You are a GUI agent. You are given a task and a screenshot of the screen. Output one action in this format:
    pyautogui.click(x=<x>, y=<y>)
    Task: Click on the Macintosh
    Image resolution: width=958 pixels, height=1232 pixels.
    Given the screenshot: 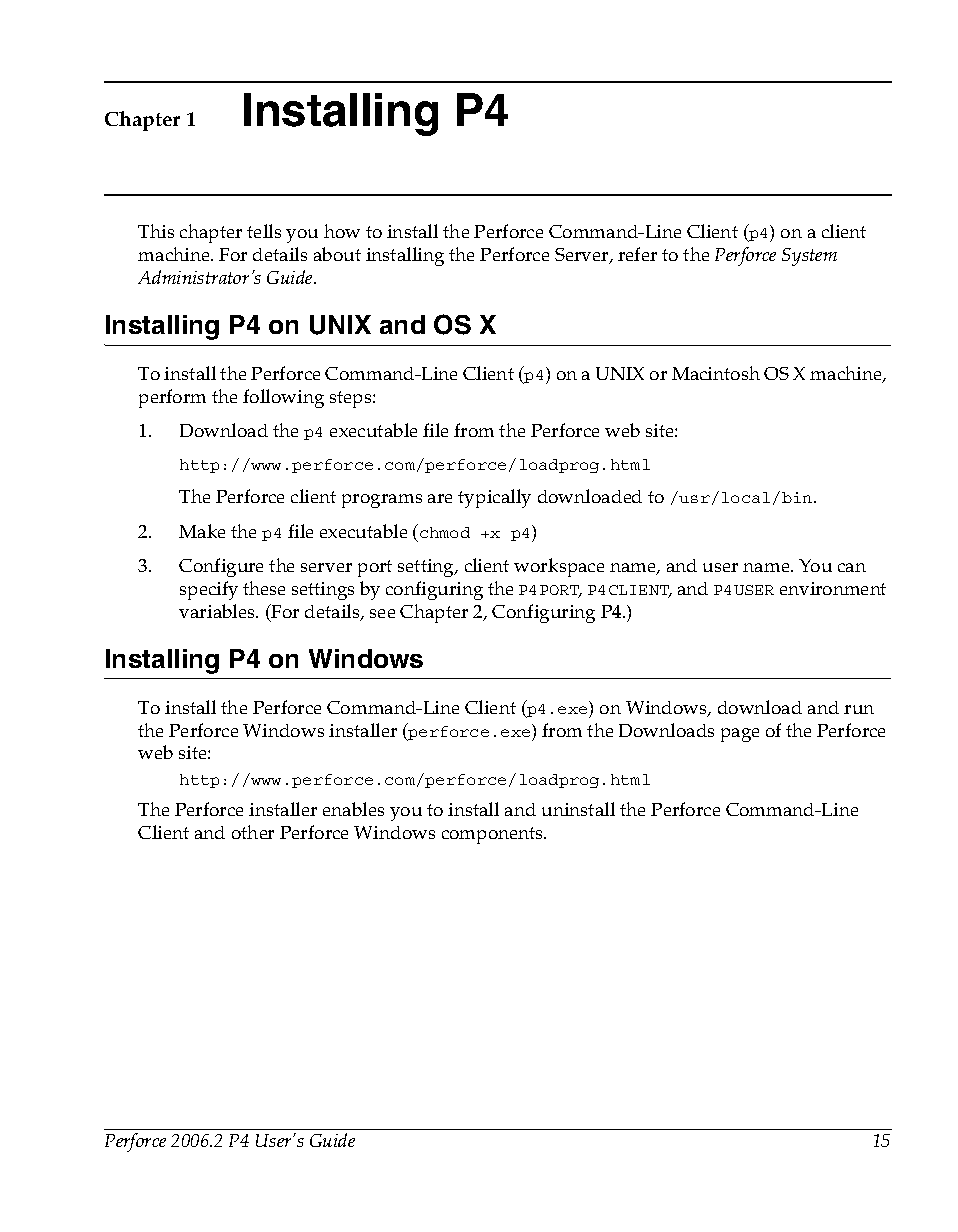 What is the action you would take?
    pyautogui.click(x=716, y=373)
